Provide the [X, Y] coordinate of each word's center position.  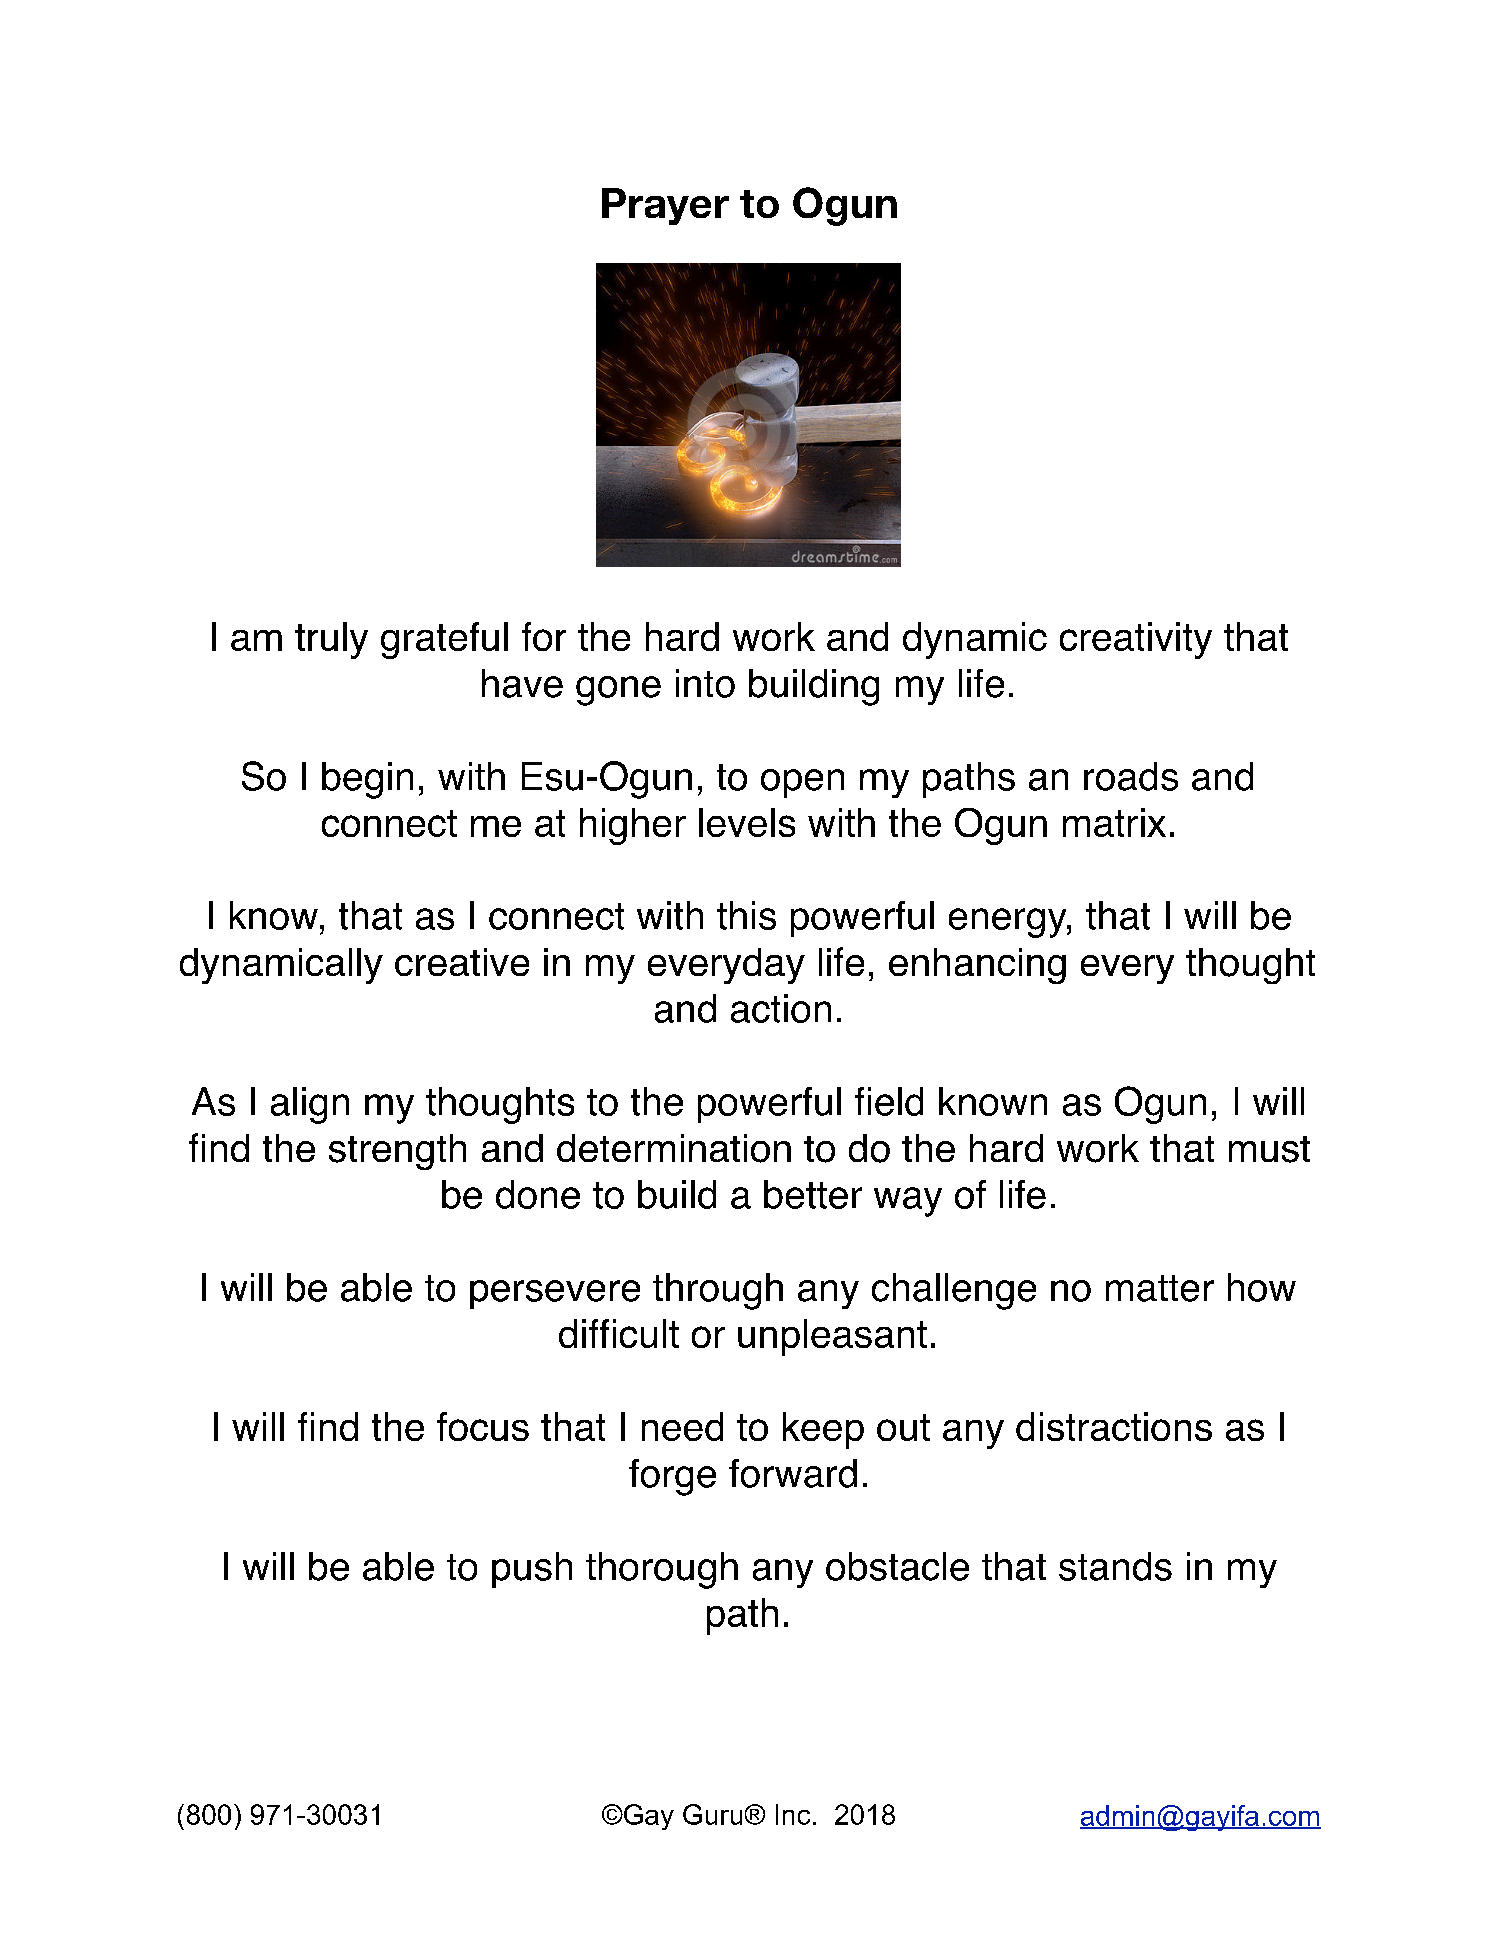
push [532, 1570]
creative [462, 962]
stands [1115, 1566]
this [746, 915]
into [705, 683]
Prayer [665, 206]
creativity [1136, 640]
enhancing [977, 966]
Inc [793, 1814]
